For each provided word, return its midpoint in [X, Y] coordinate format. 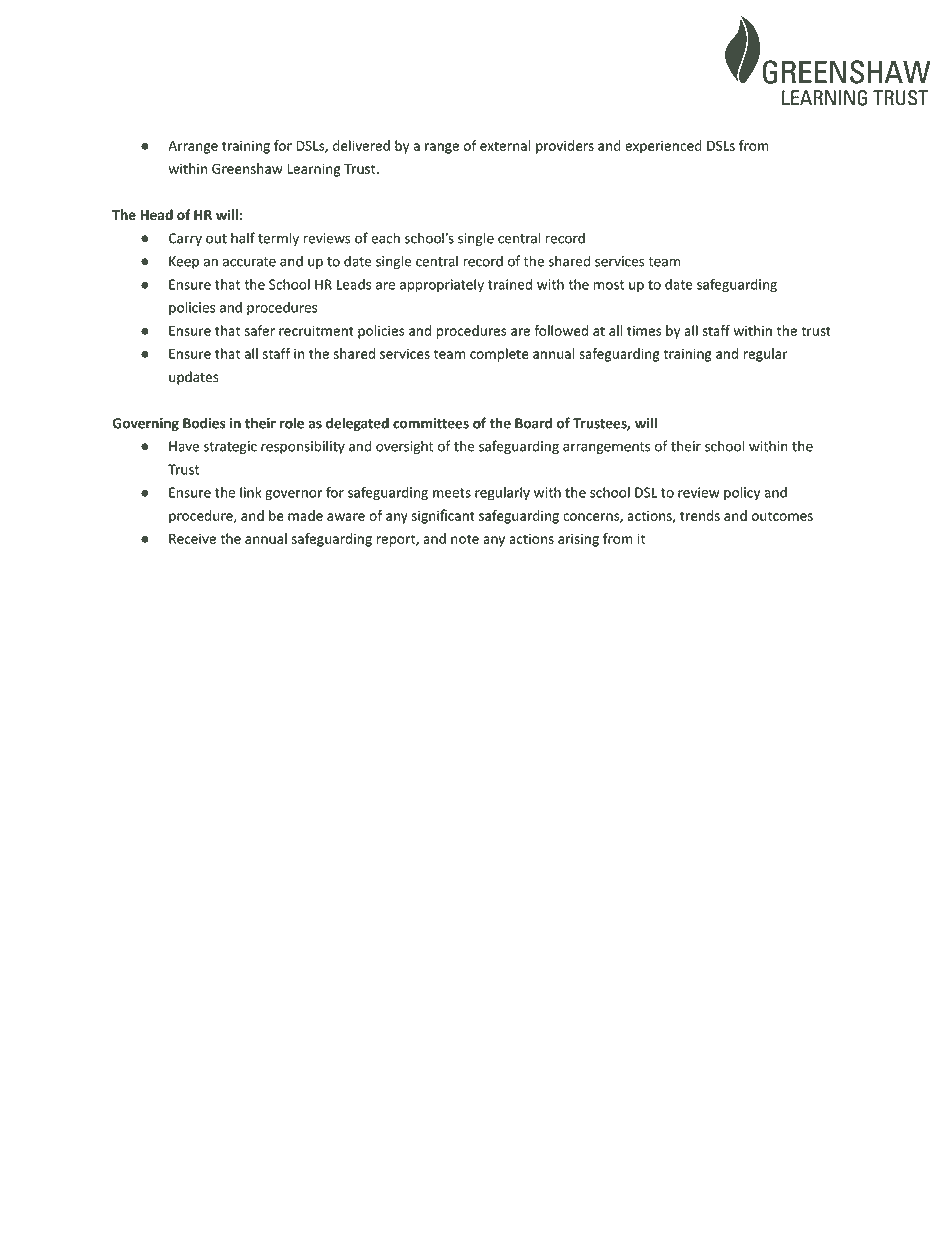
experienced [663, 147]
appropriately [442, 286]
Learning [314, 170]
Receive [192, 538]
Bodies [204, 423]
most [609, 285]
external [505, 145]
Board [533, 423]
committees [431, 423]
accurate [249, 262]
